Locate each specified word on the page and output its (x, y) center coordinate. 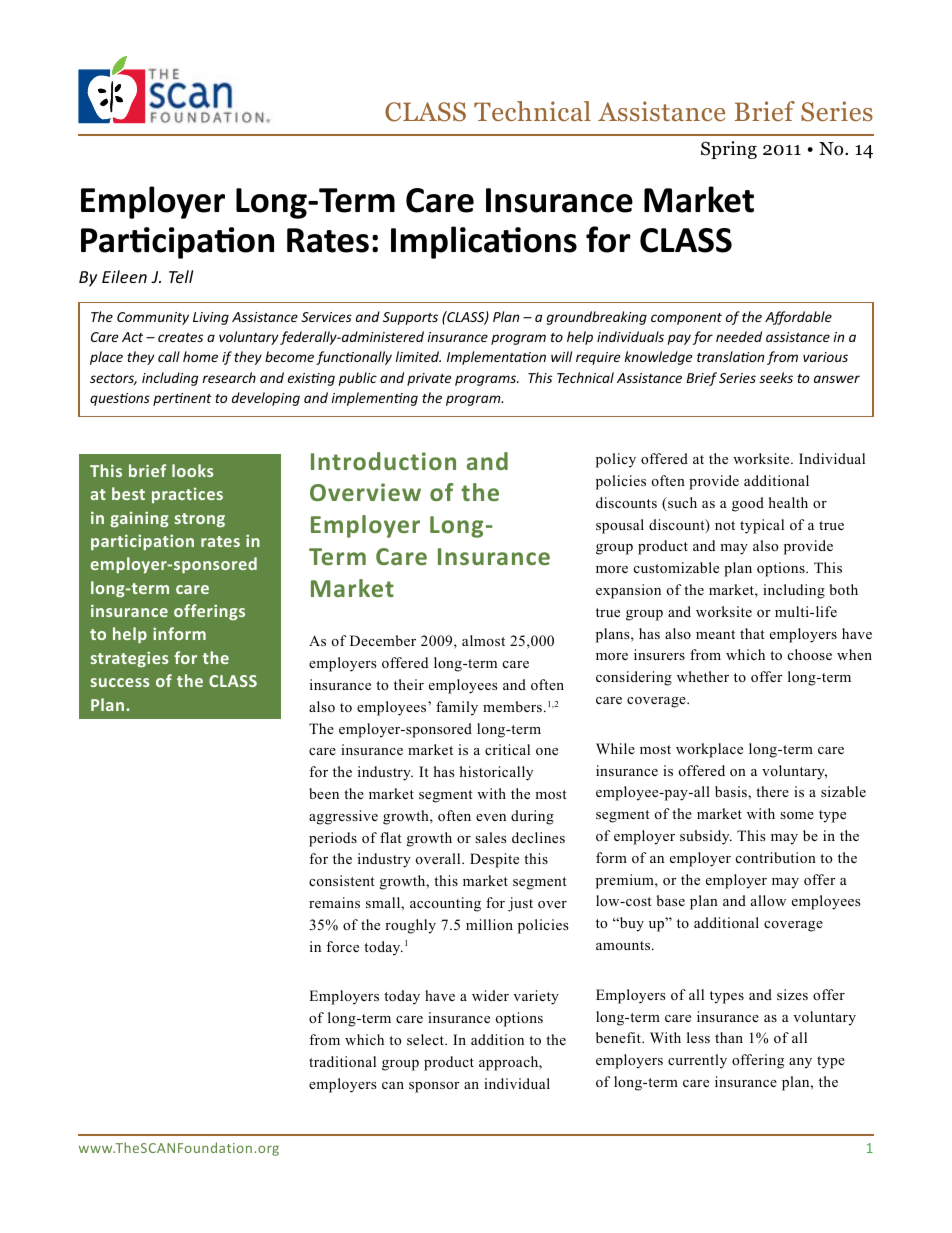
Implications (484, 242)
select (426, 1039)
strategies (129, 659)
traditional (342, 1062)
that (752, 633)
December (383, 640)
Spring (729, 150)
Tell (181, 276)
